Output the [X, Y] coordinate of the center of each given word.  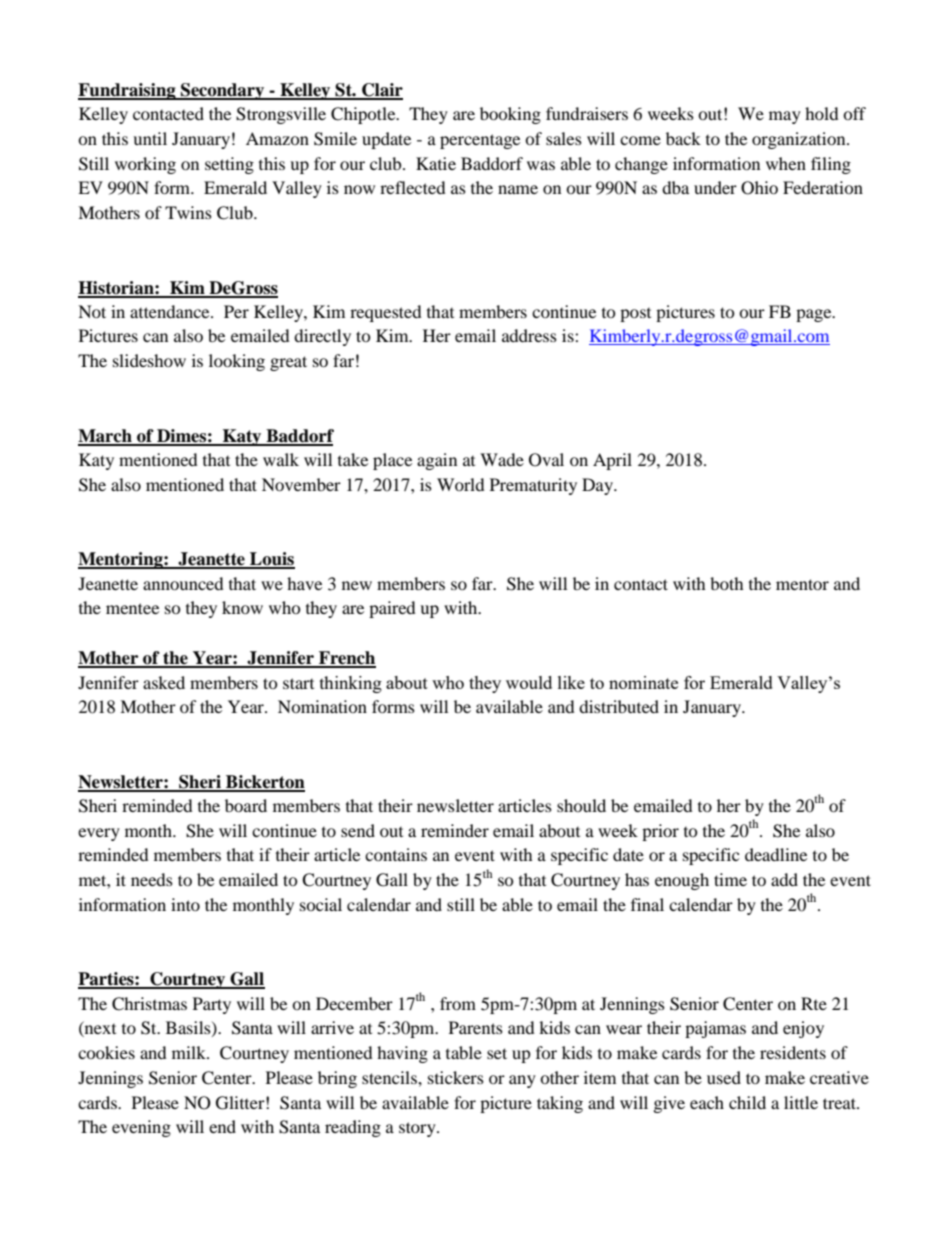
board [246, 805]
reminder [455, 830]
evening [141, 1128]
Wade [502, 459]
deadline [776, 854]
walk [281, 459]
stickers [456, 1077]
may [785, 117]
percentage [480, 141]
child [747, 1102]
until [150, 138]
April [612, 461]
